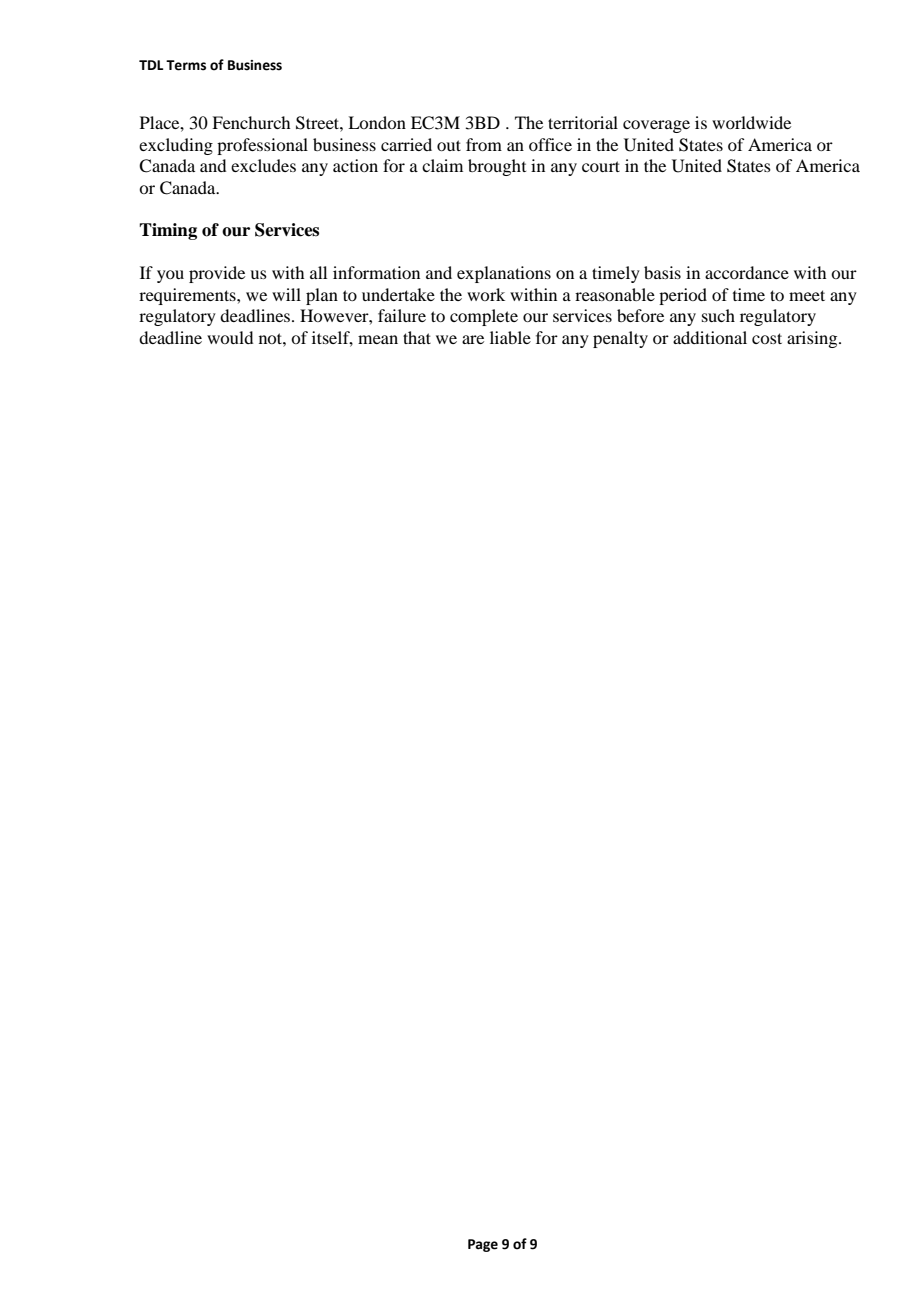 The height and width of the page is (1308, 924). What do you see at coordinates (230, 337) in the page?
I see `would` at bounding box center [230, 337].
